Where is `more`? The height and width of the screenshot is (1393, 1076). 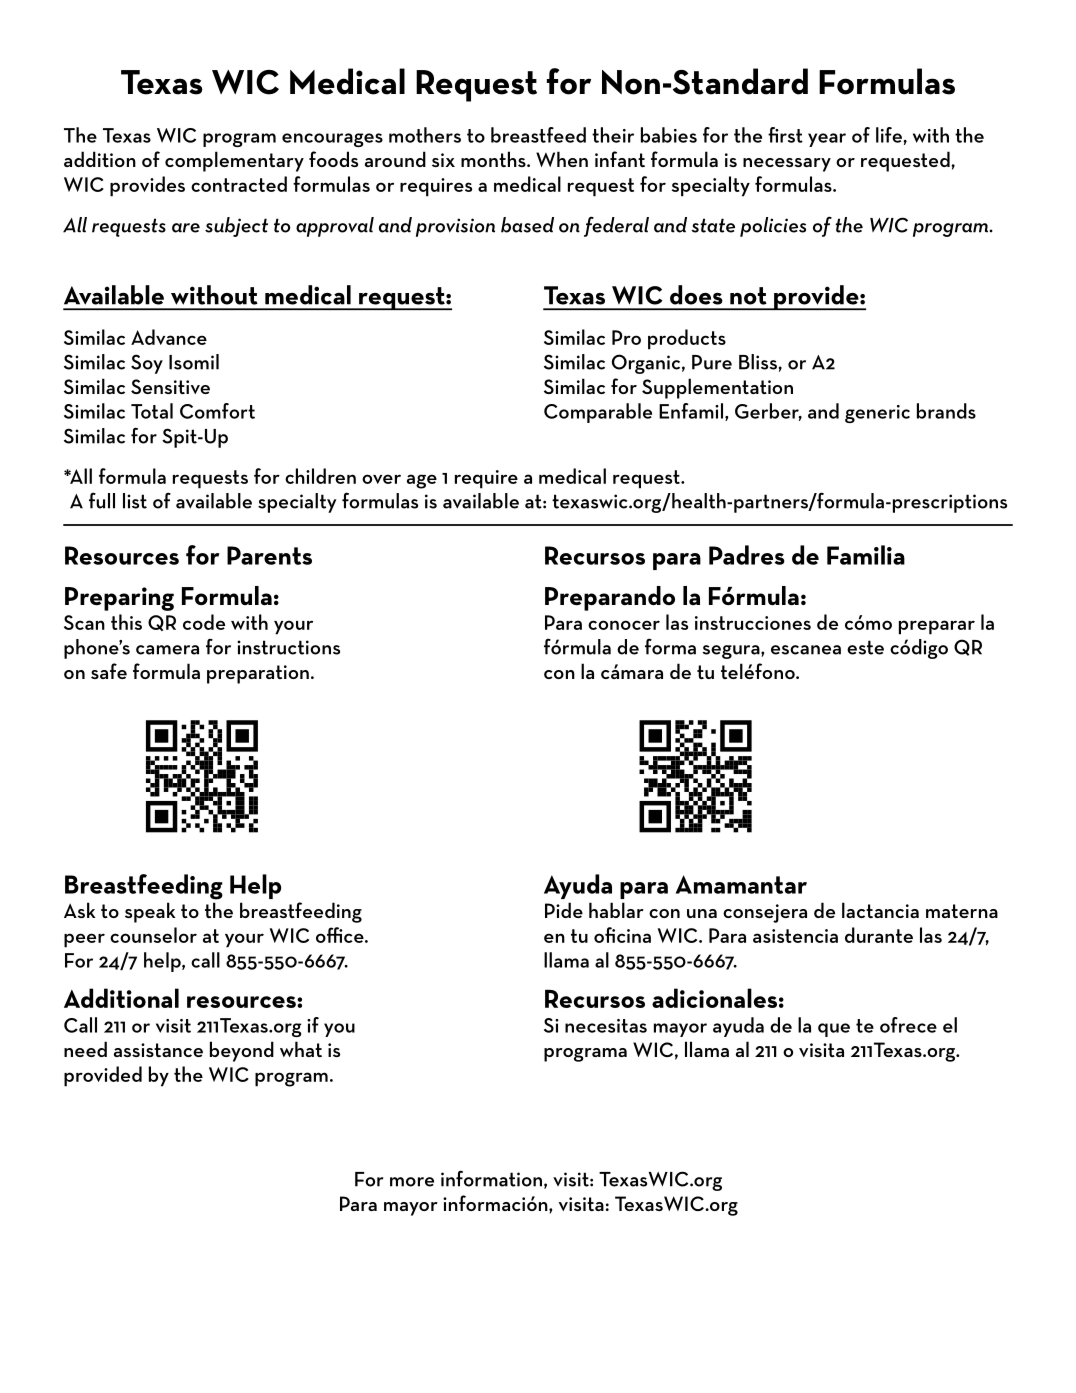 more is located at coordinates (412, 1182).
